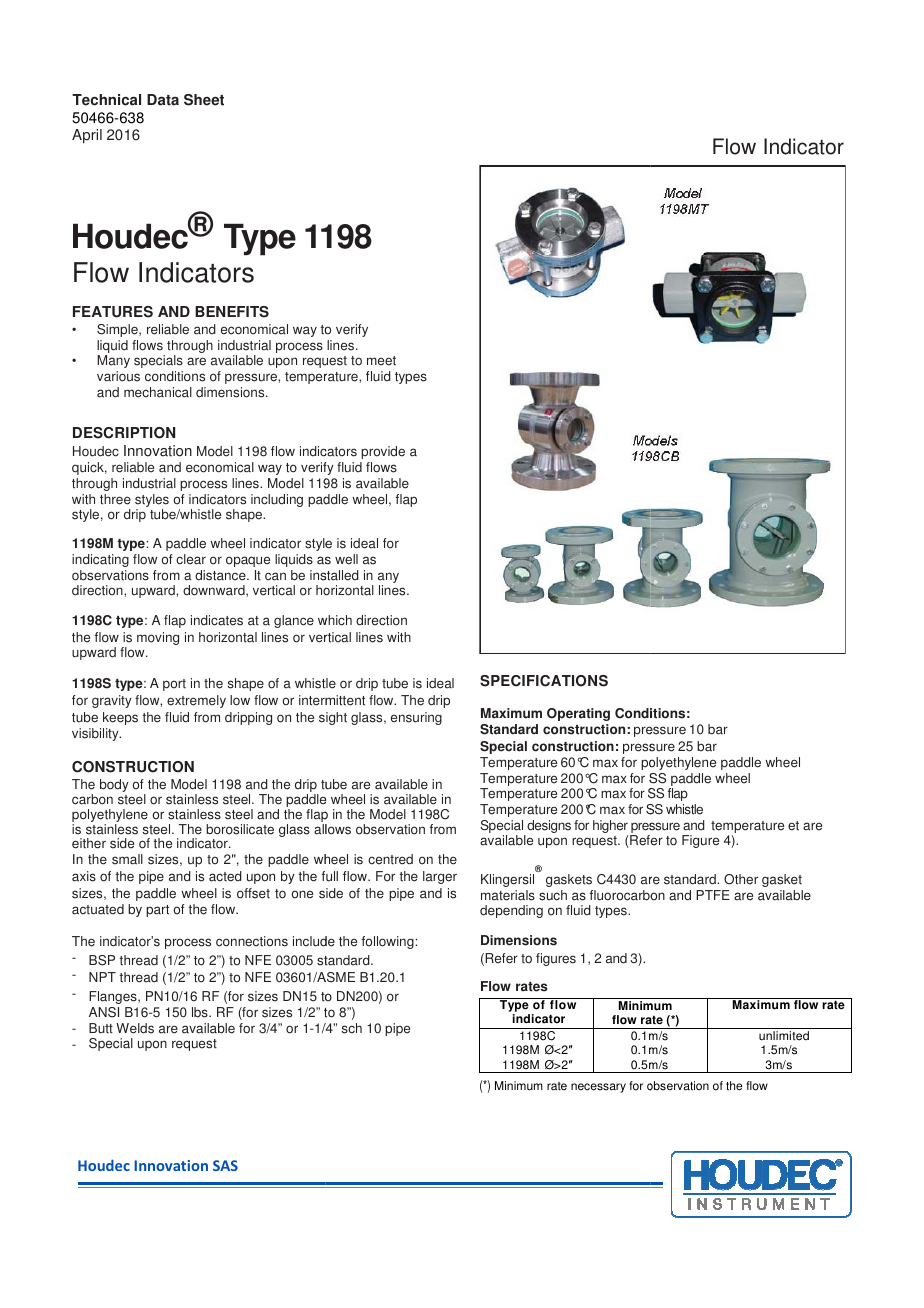 This screenshot has width=924, height=1308. Describe the element at coordinates (511, 911) in the screenshot. I see `depending` at that location.
